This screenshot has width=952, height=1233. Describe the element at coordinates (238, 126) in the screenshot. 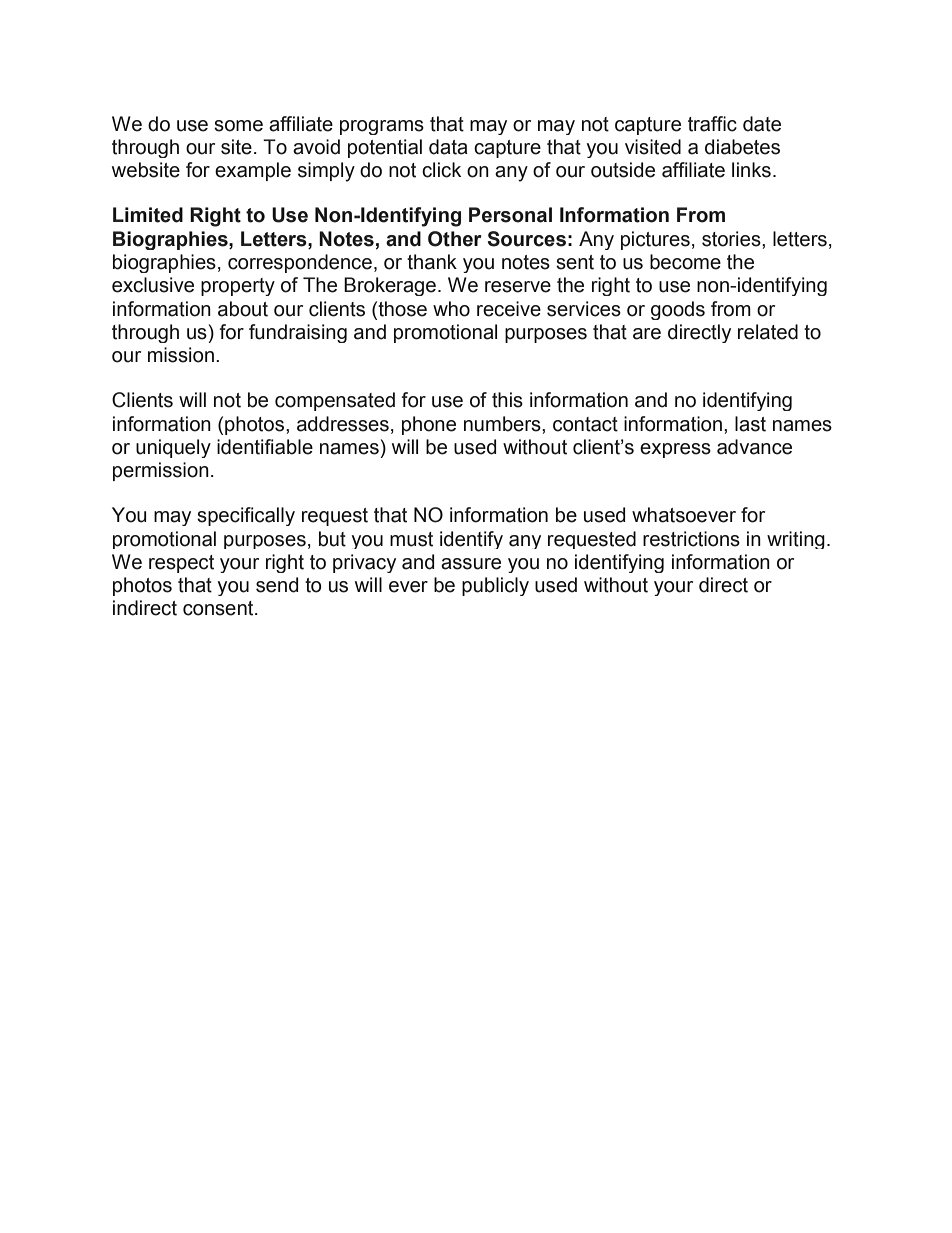

I see `some` at that location.
